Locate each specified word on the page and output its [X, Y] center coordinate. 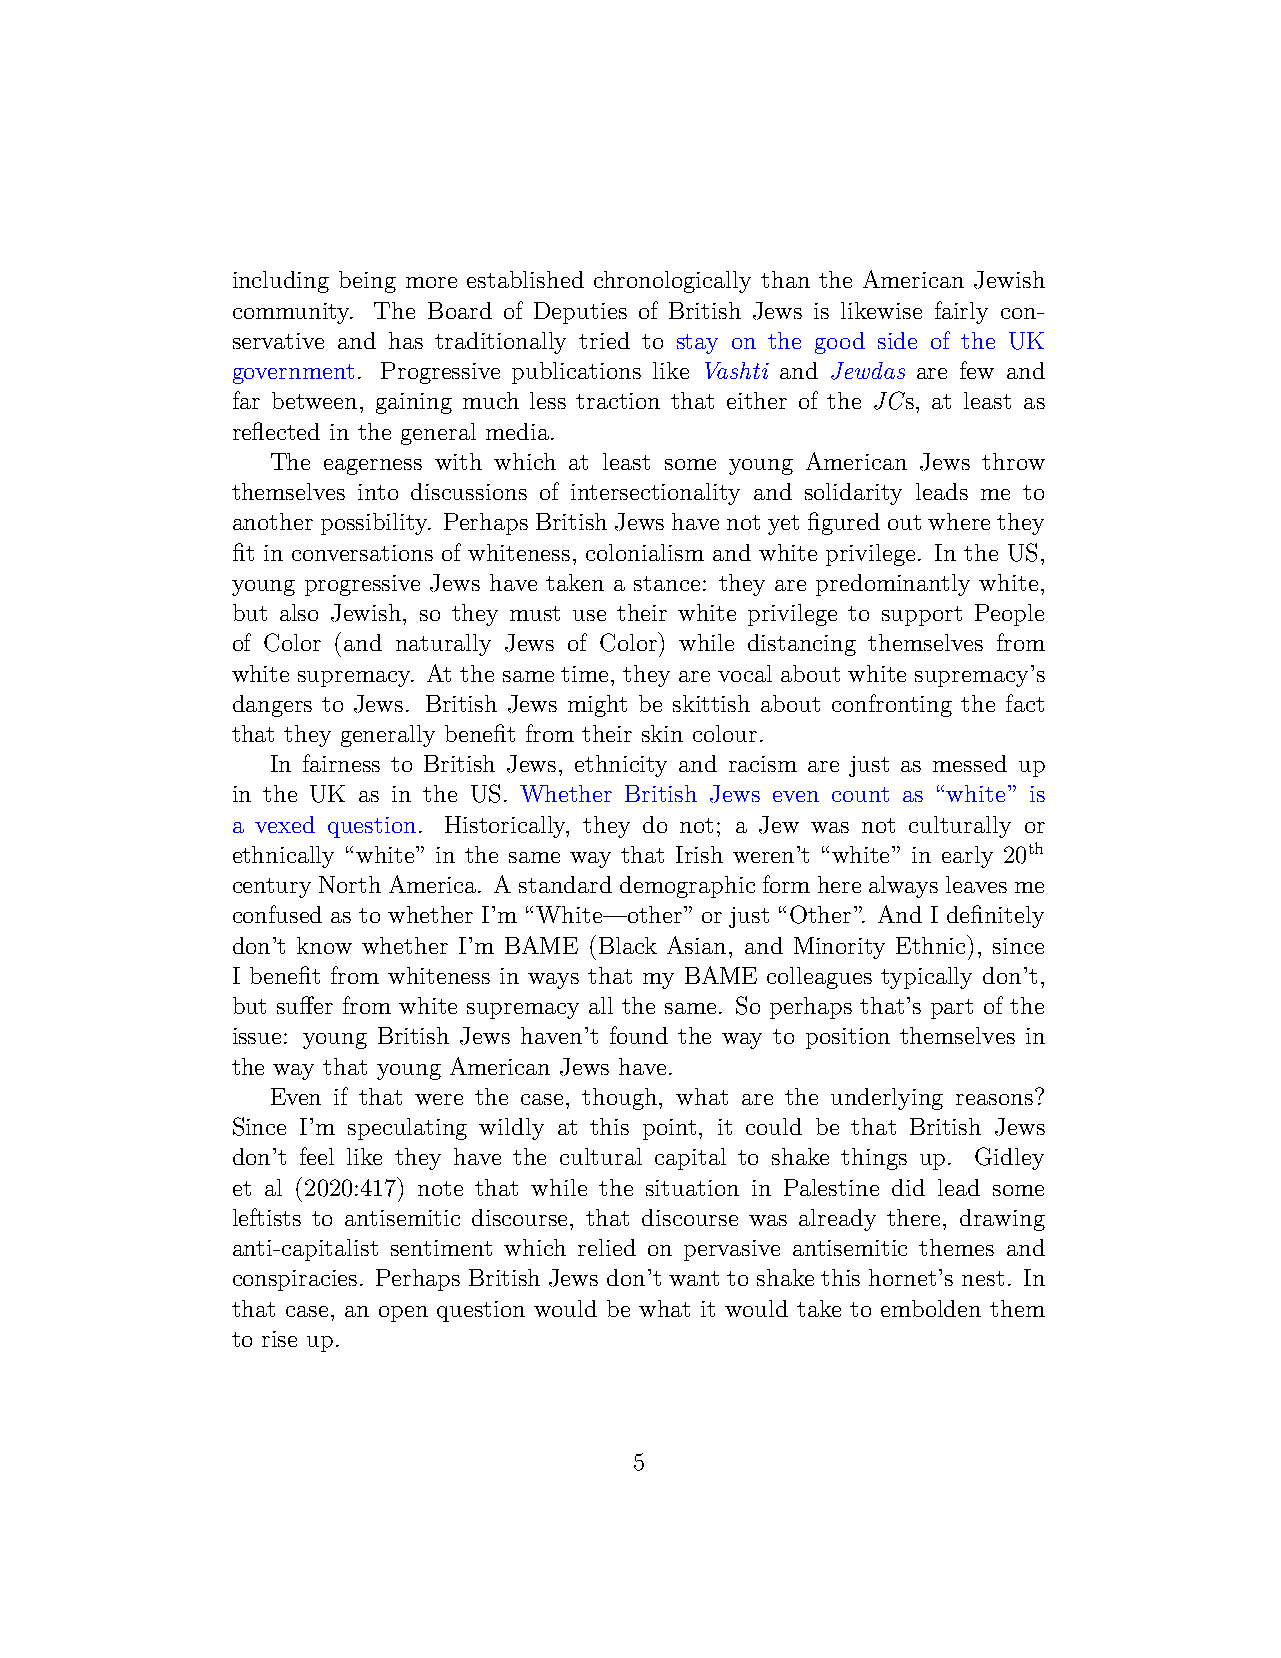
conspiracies [297, 1280]
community [293, 313]
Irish [699, 854]
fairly [961, 312]
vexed [285, 824]
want [694, 1278]
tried [604, 340]
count [860, 794]
